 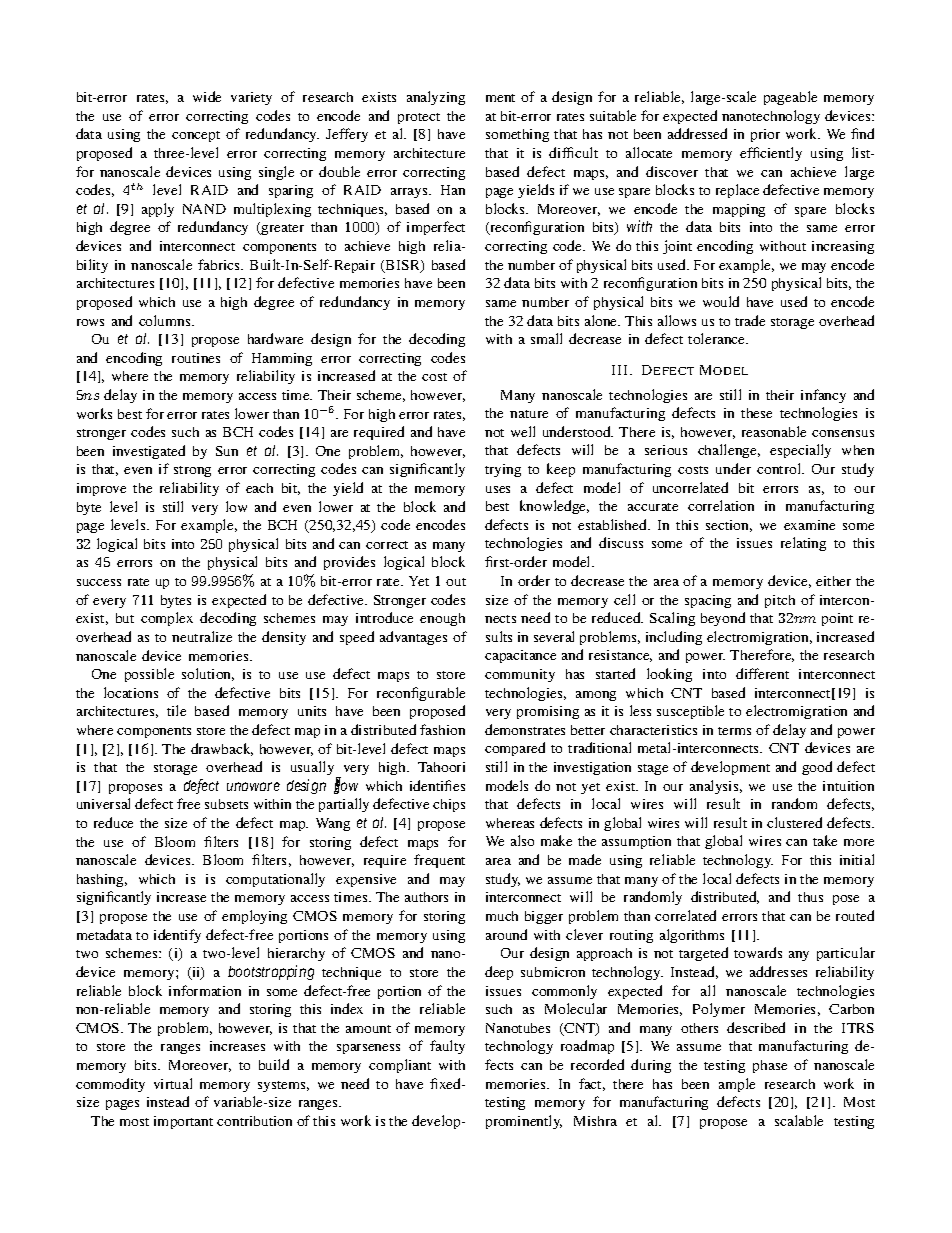 What do you see at coordinates (442, 619) in the screenshot?
I see `enough` at bounding box center [442, 619].
